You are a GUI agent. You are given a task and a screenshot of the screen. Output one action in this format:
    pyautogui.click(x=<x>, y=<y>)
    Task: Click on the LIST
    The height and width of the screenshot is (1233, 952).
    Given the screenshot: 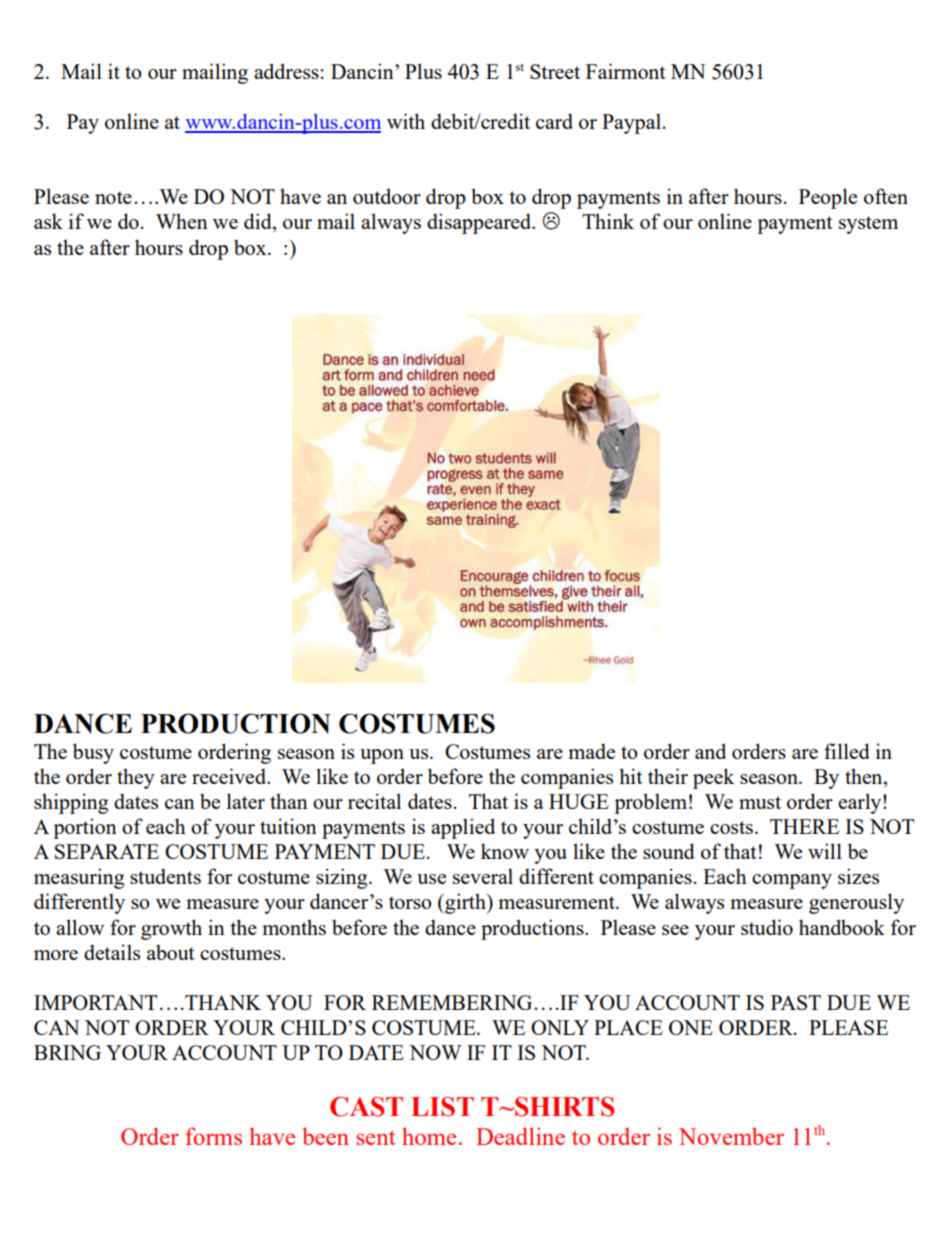 What is the action you would take?
    pyautogui.click(x=442, y=1107)
